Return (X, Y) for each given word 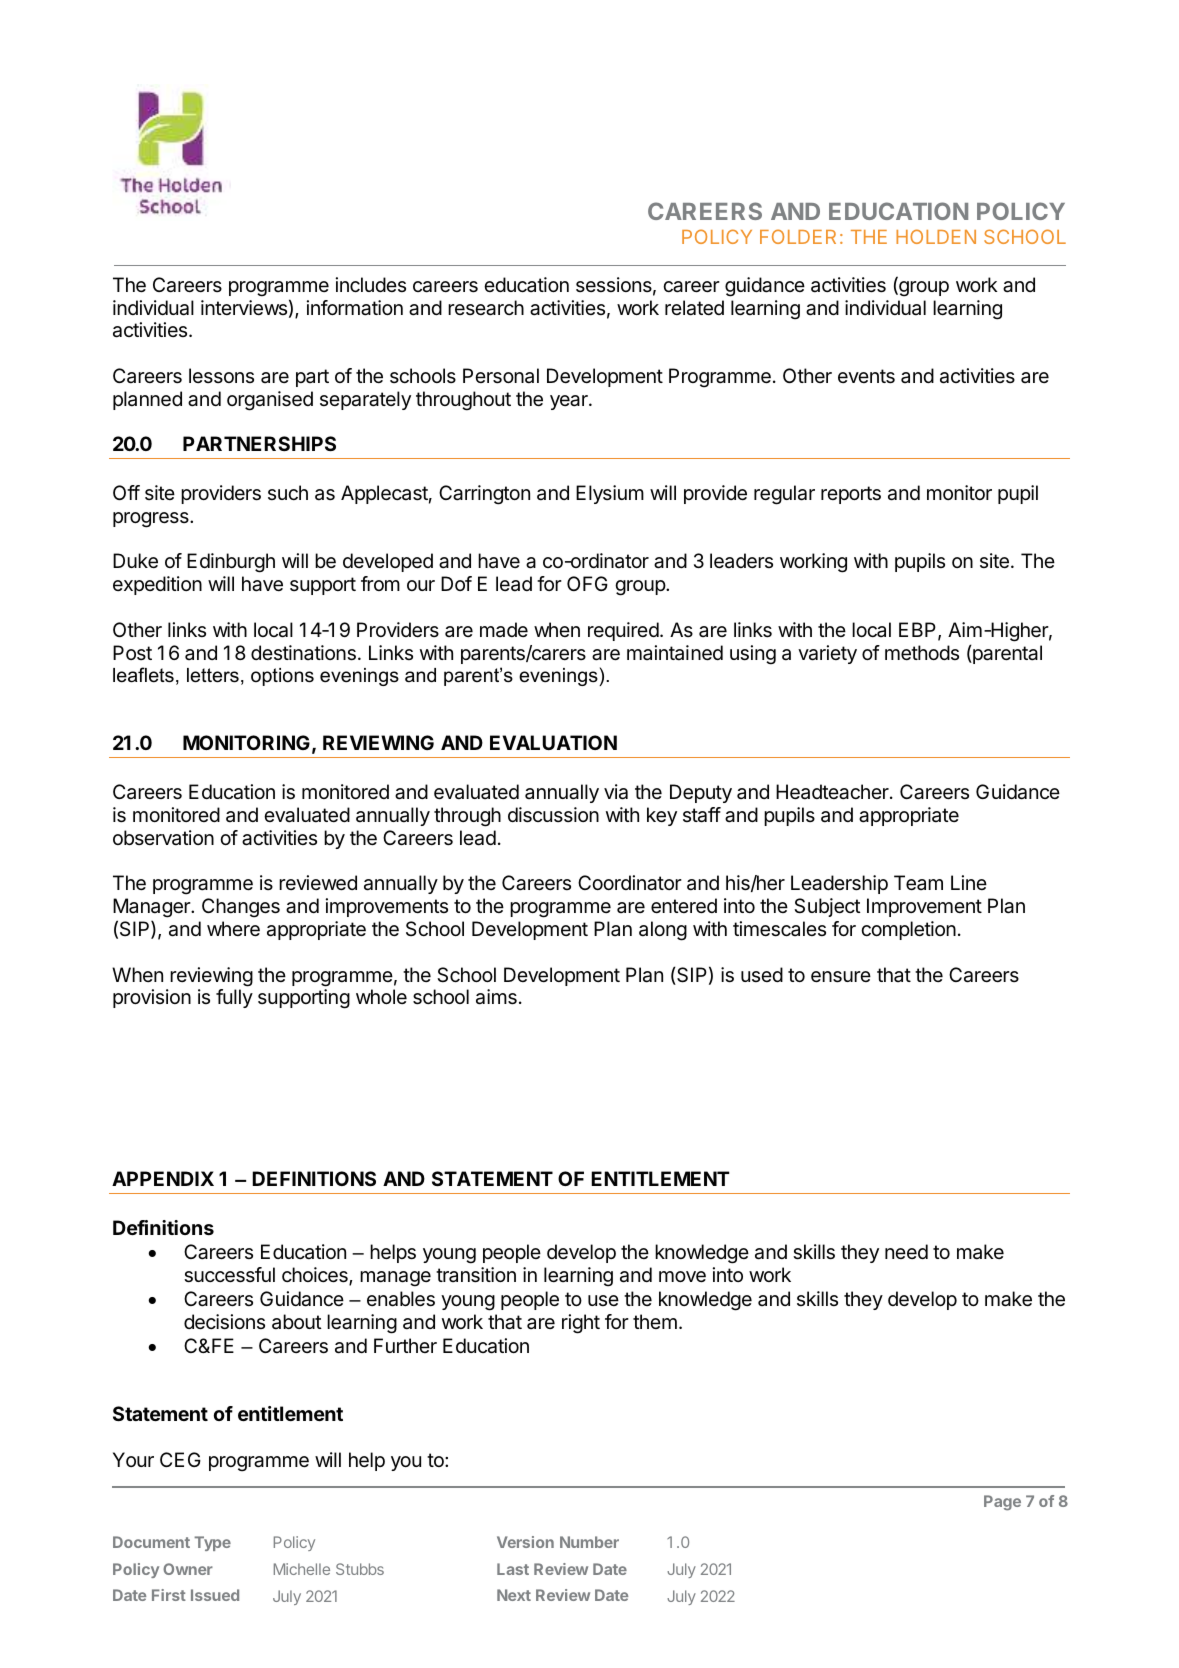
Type (212, 1543)
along (663, 931)
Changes (241, 908)
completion (908, 930)
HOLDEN (936, 236)
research (486, 308)
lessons (221, 375)
